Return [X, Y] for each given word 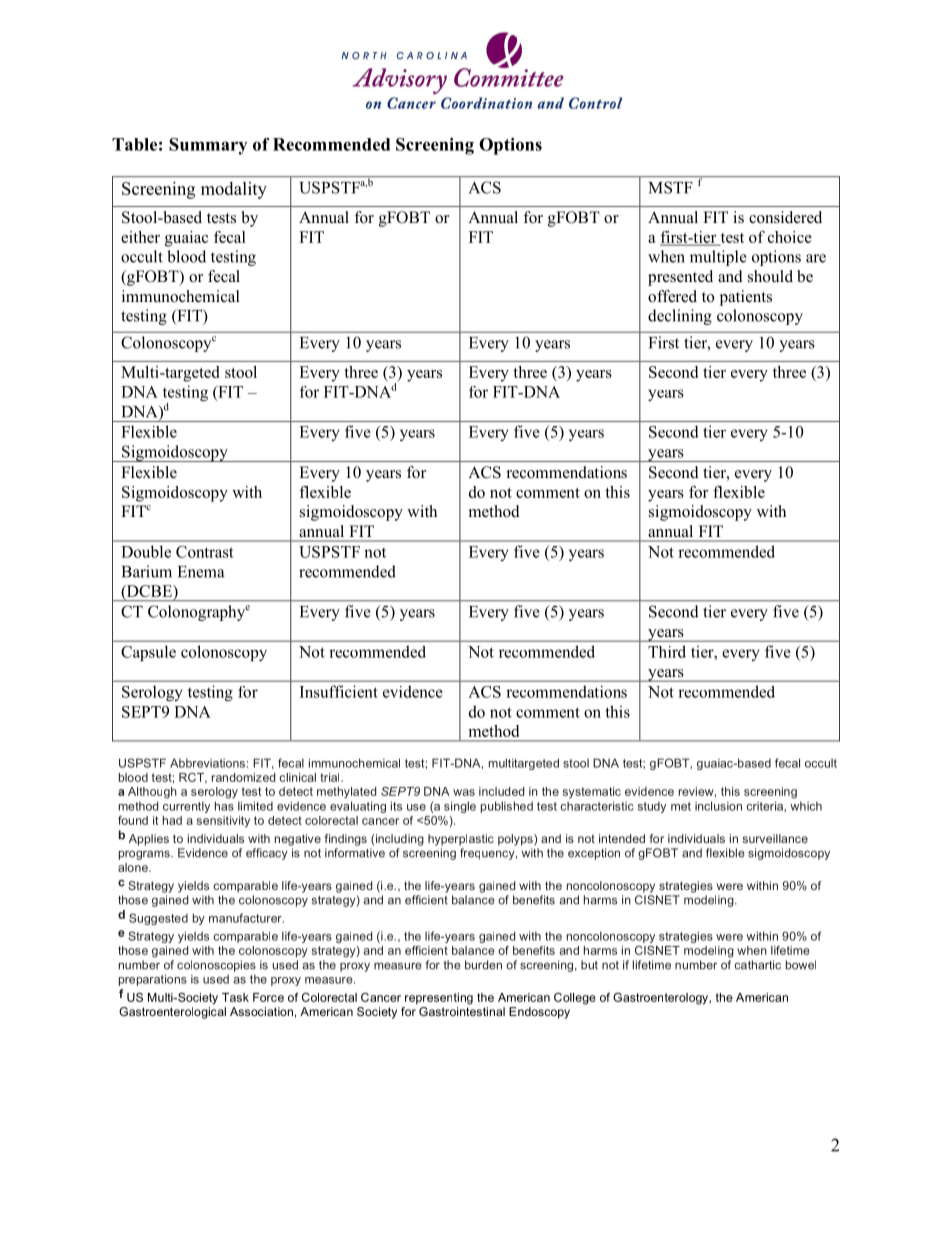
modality [234, 190]
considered [785, 217]
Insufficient [339, 691]
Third [667, 651]
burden [483, 965]
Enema [201, 572]
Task [235, 997]
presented [680, 278]
